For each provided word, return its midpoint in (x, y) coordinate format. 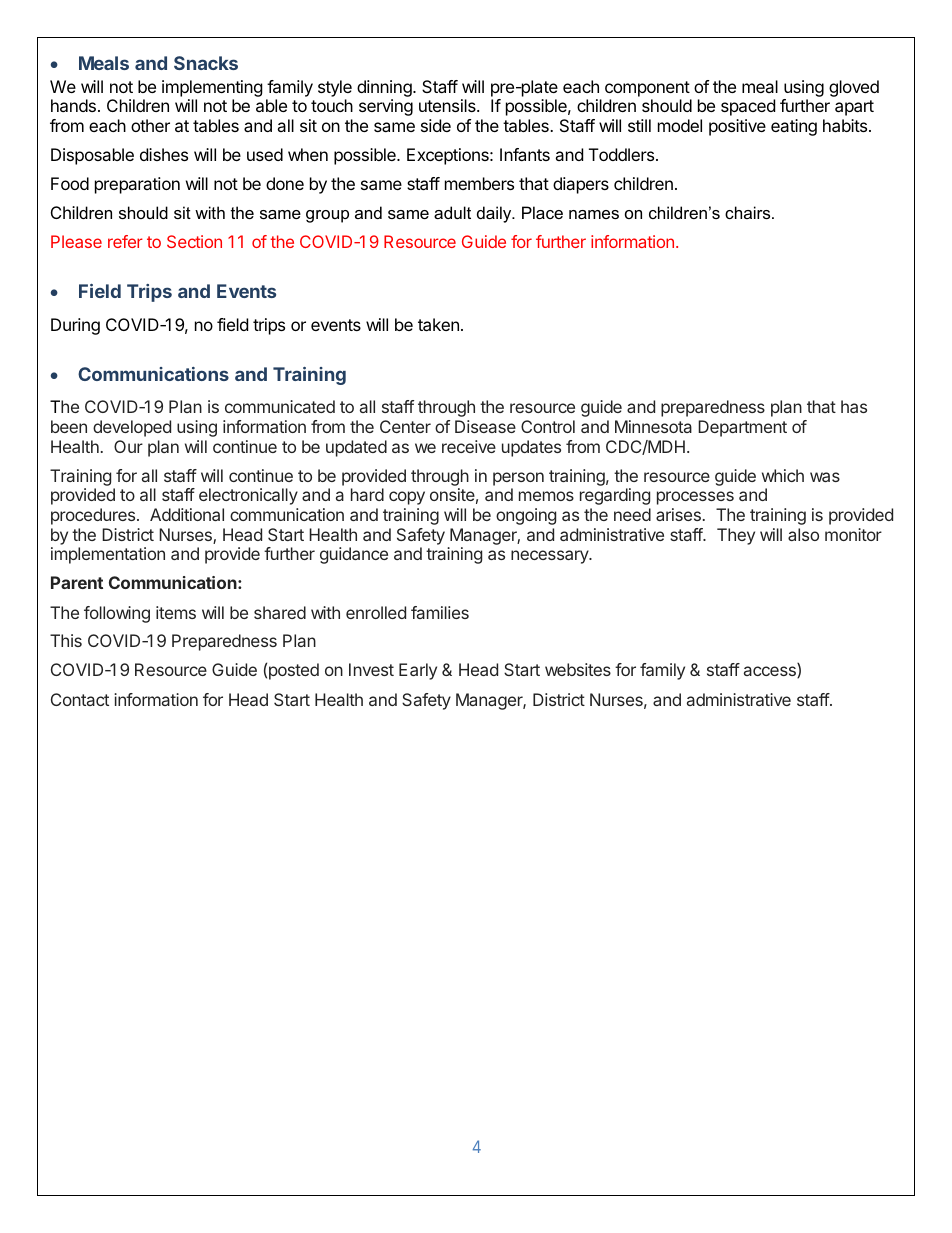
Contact (80, 699)
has (854, 406)
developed (132, 428)
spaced (748, 107)
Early (418, 671)
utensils (448, 105)
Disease (485, 426)
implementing (212, 88)
